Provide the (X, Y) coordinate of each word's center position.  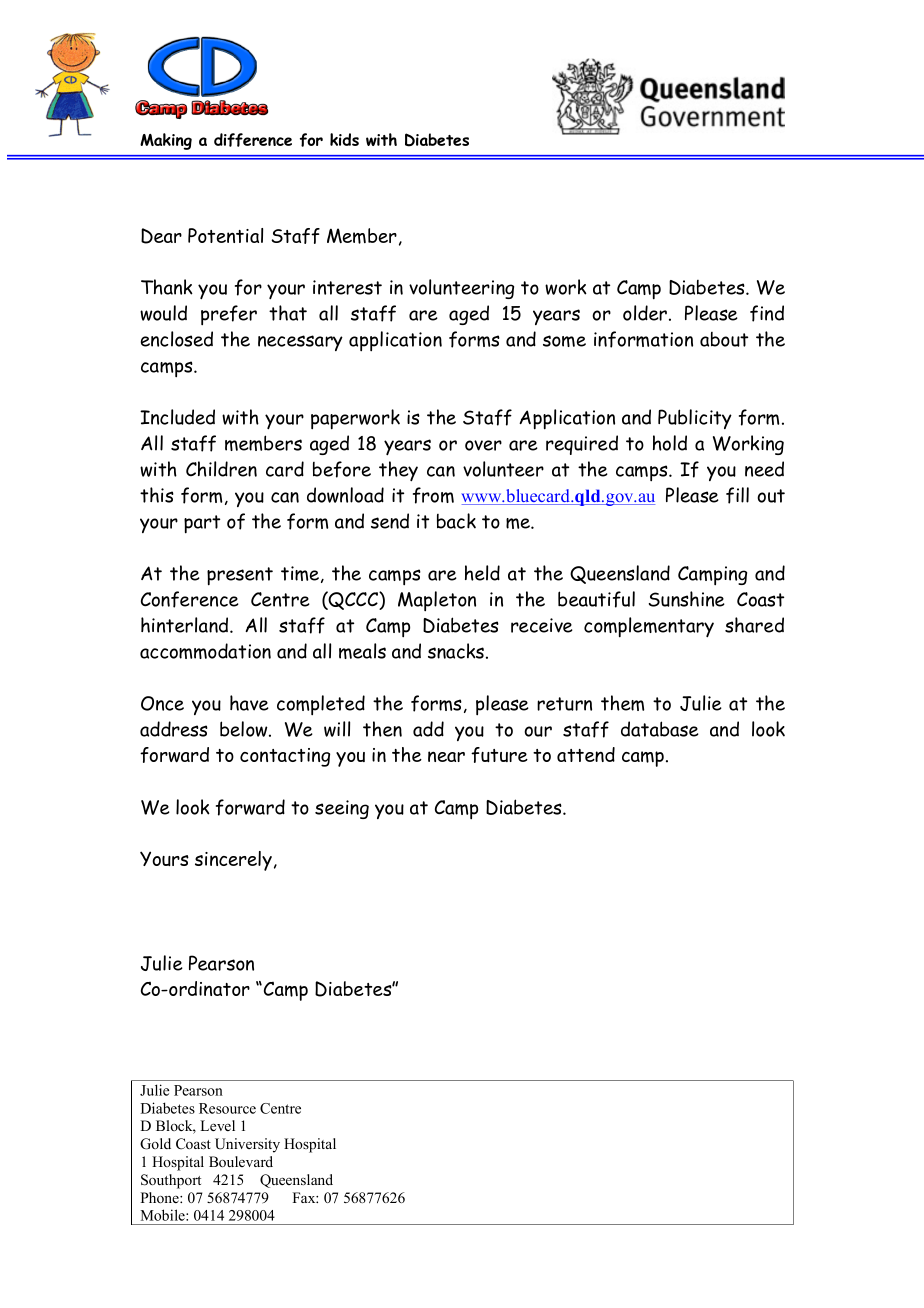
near (446, 756)
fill (737, 495)
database (660, 729)
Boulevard (241, 1161)
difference (253, 140)
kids (344, 139)
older (646, 313)
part (202, 524)
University (247, 1145)
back (456, 521)
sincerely (233, 861)
